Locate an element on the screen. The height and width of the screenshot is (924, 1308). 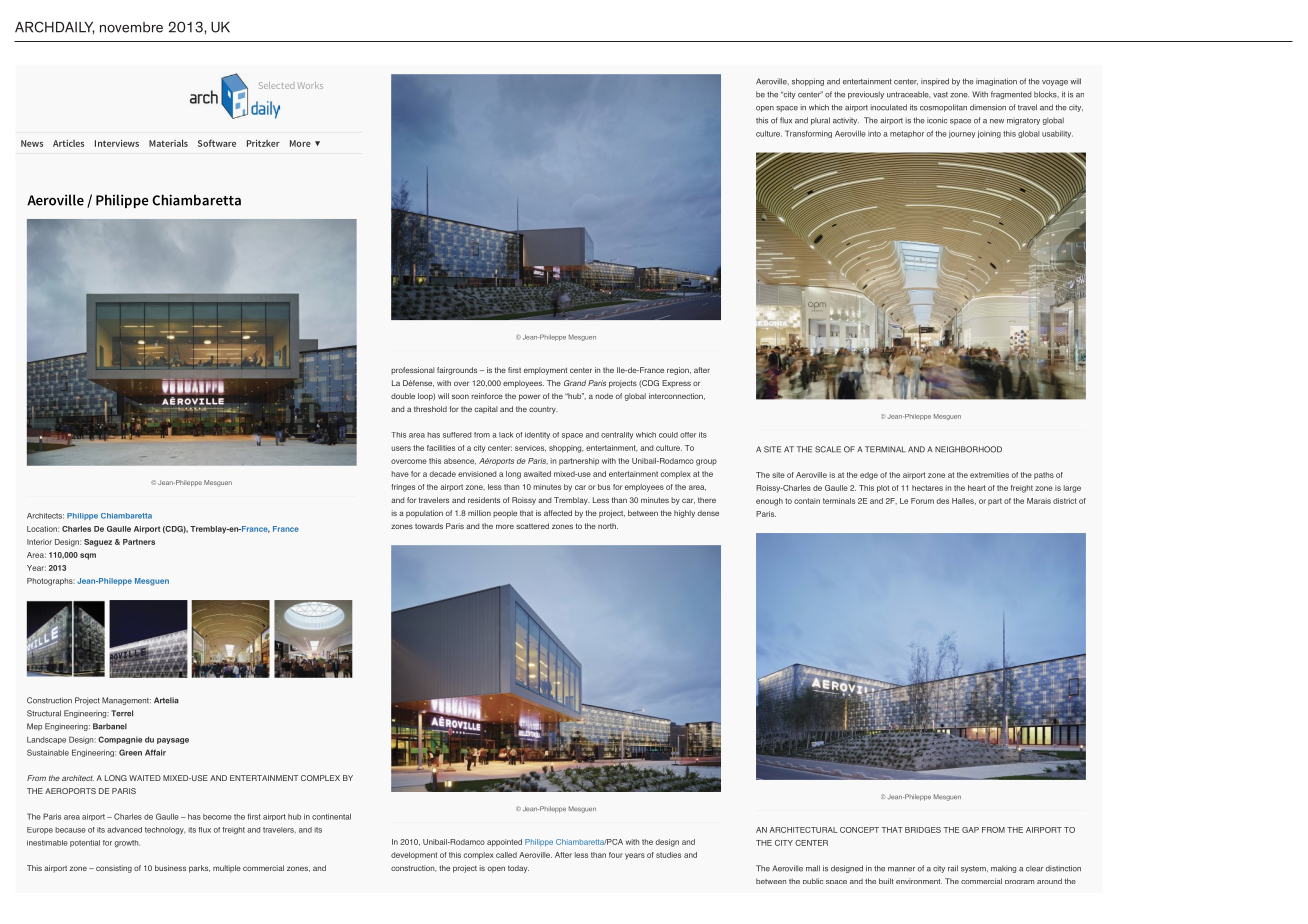
today is located at coordinates (518, 869).
